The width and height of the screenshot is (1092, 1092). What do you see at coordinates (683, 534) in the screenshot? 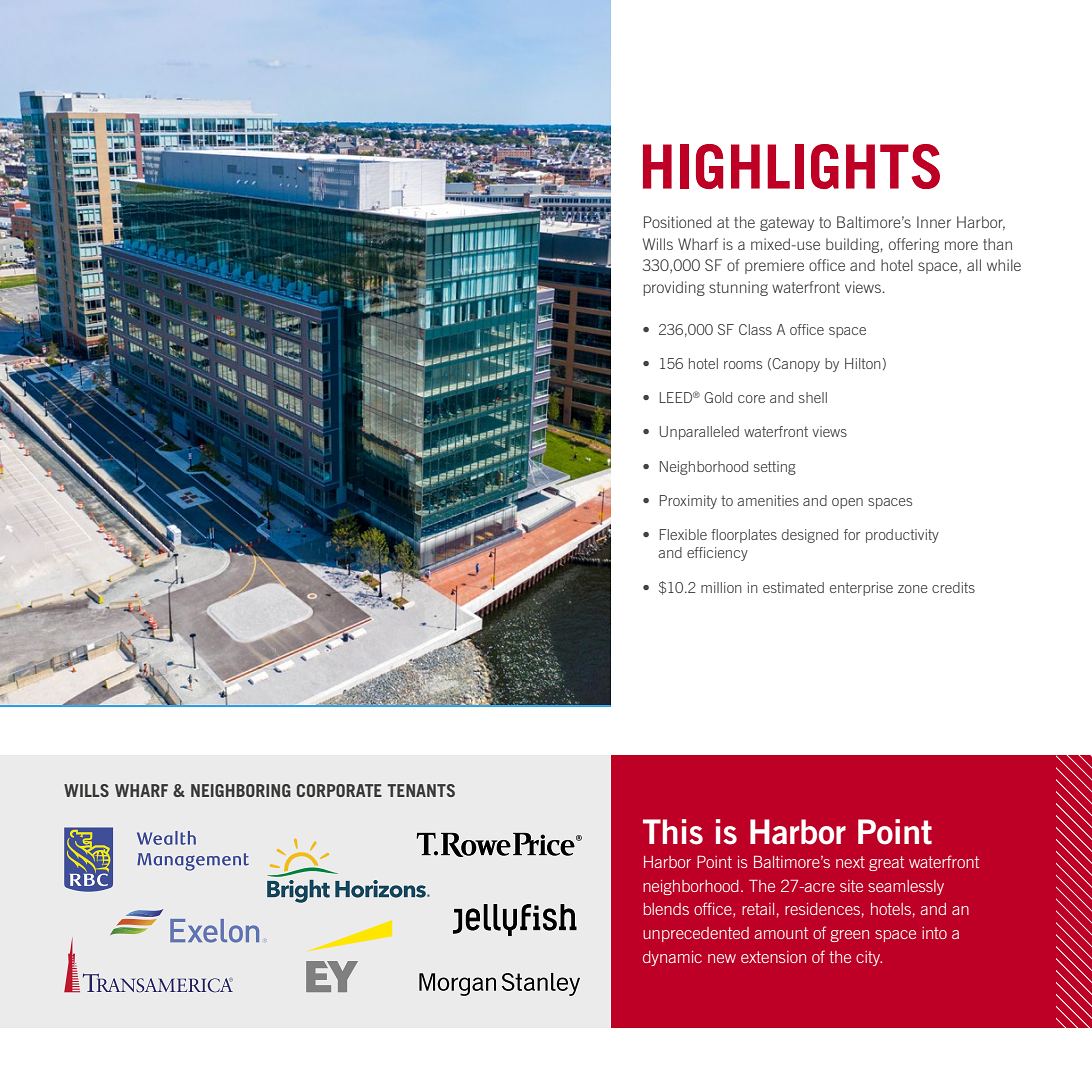
I see `Flexible` at bounding box center [683, 534].
